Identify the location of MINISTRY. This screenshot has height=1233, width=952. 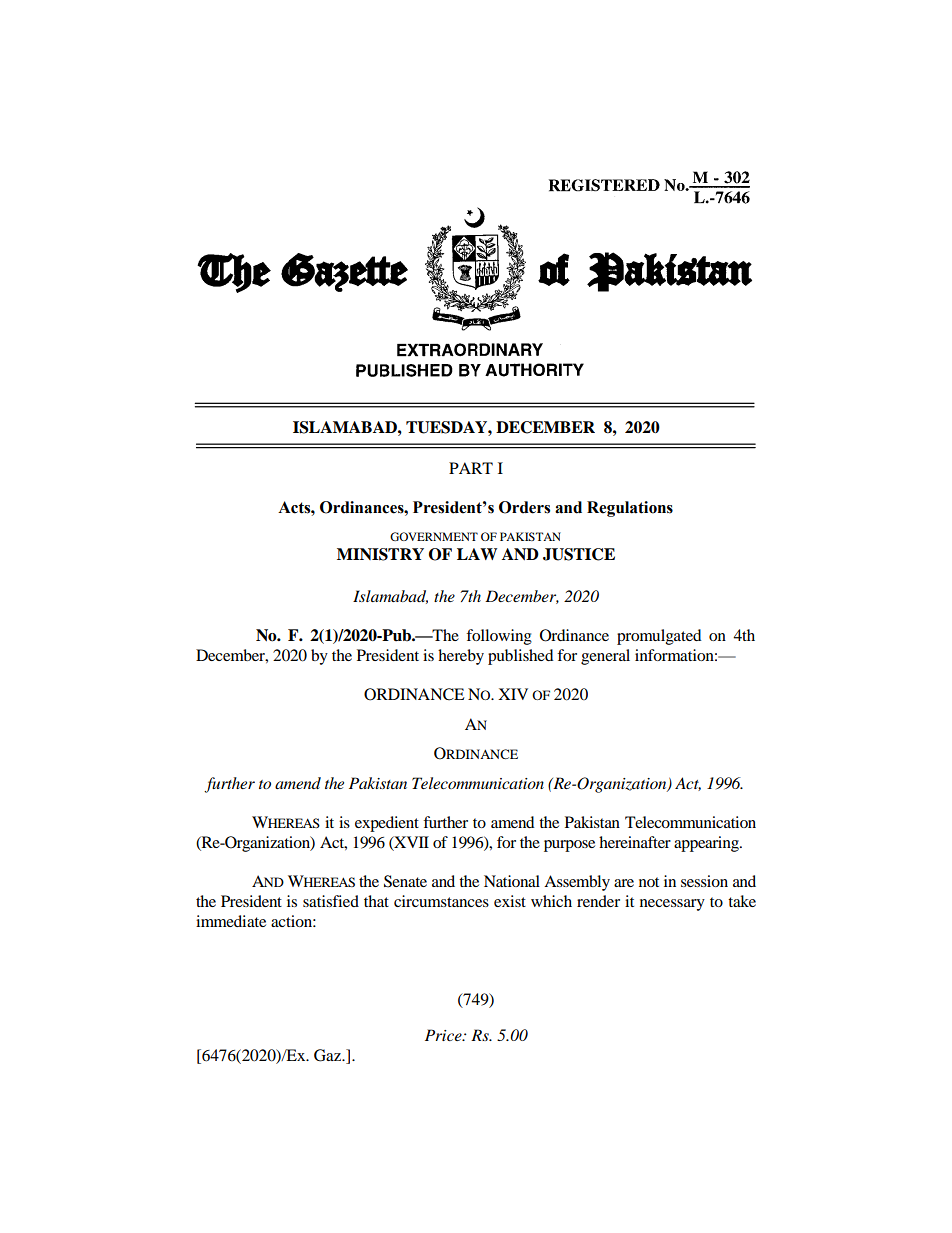
(380, 554).
